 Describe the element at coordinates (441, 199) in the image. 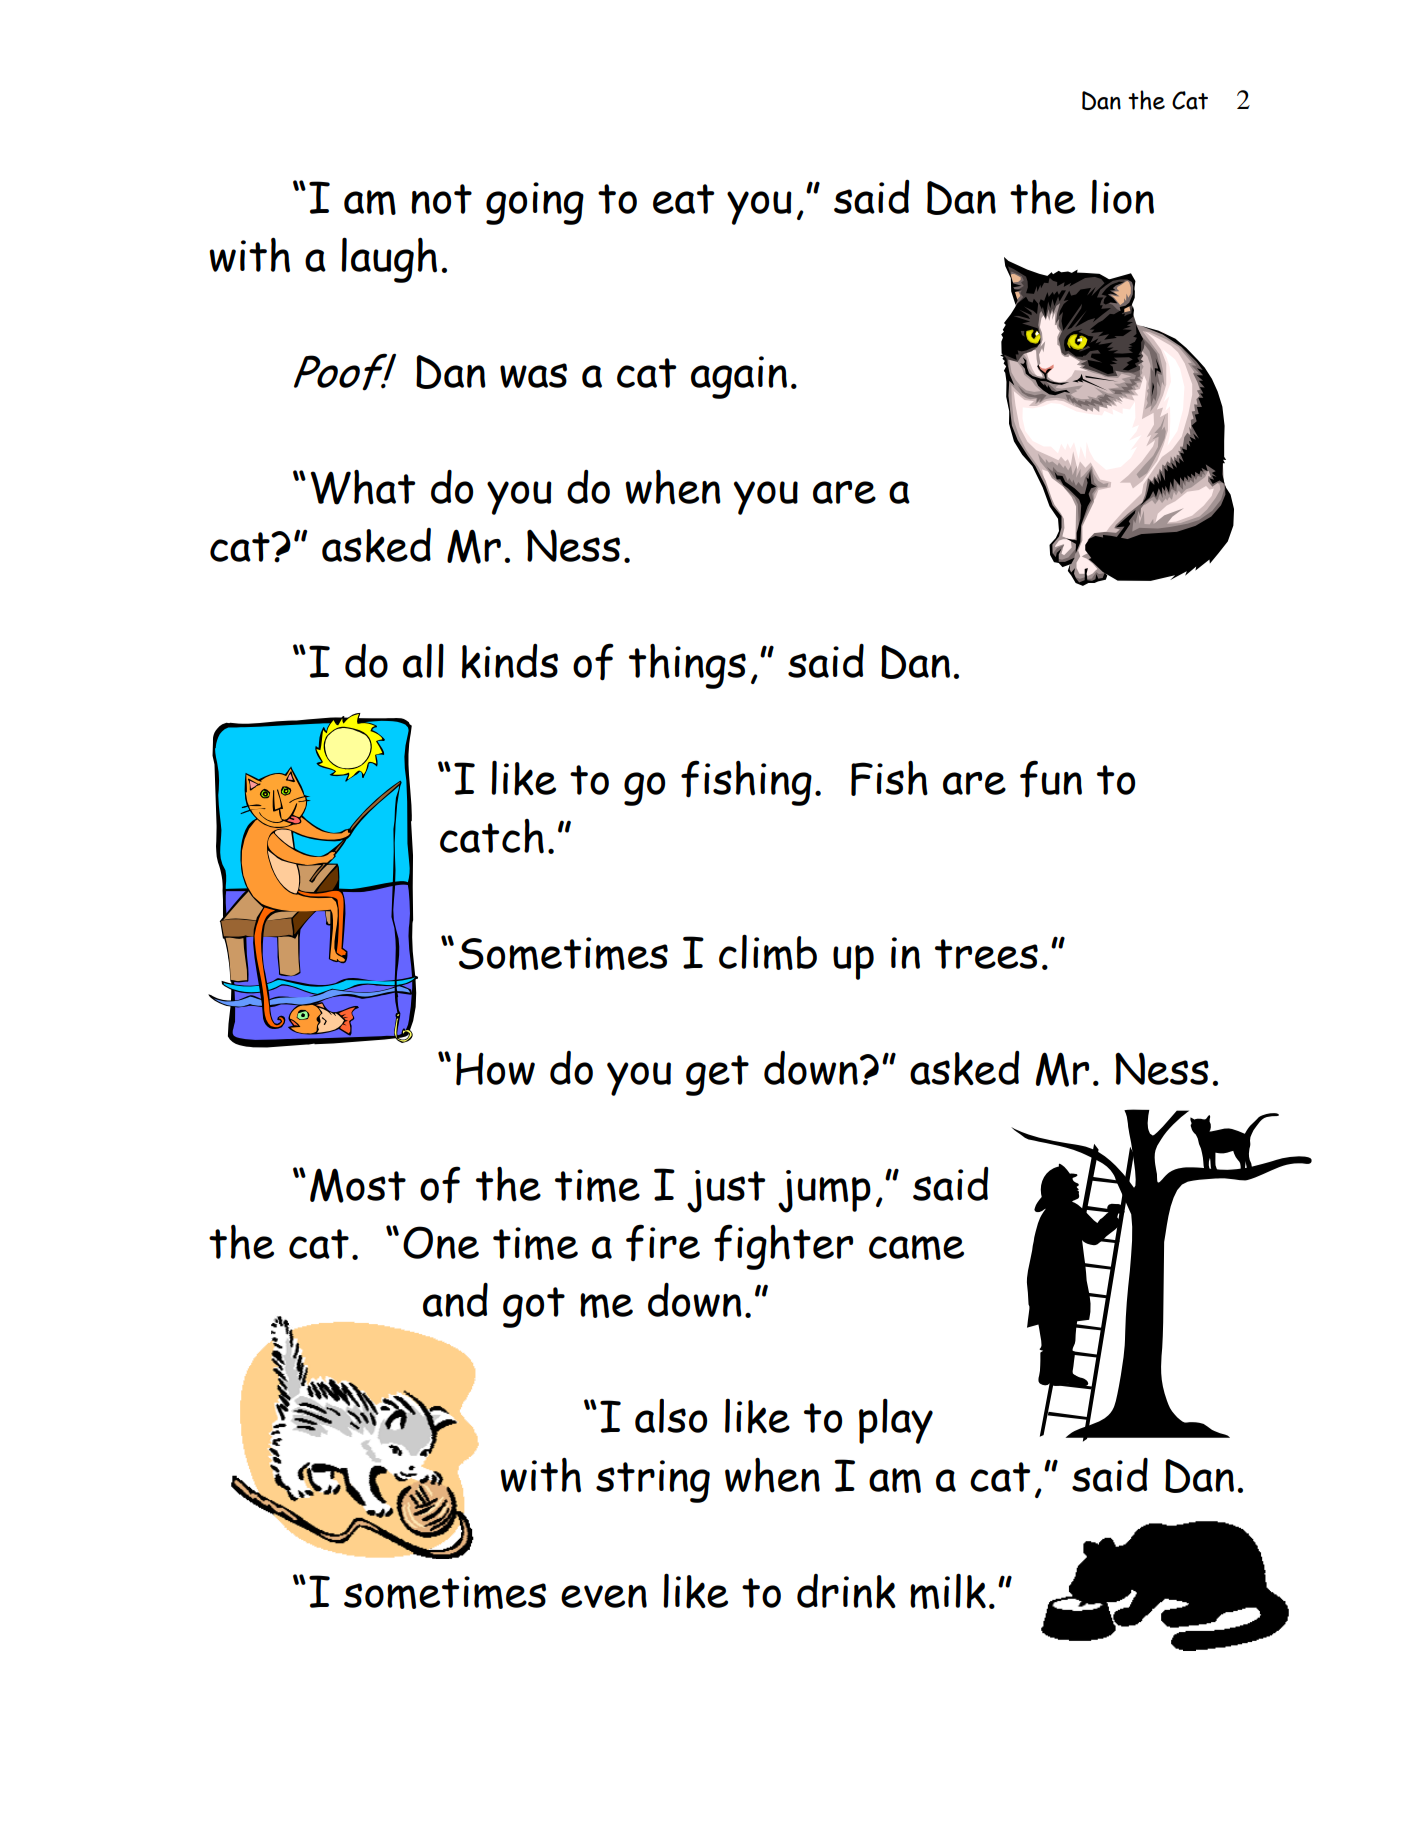

I see `not` at that location.
